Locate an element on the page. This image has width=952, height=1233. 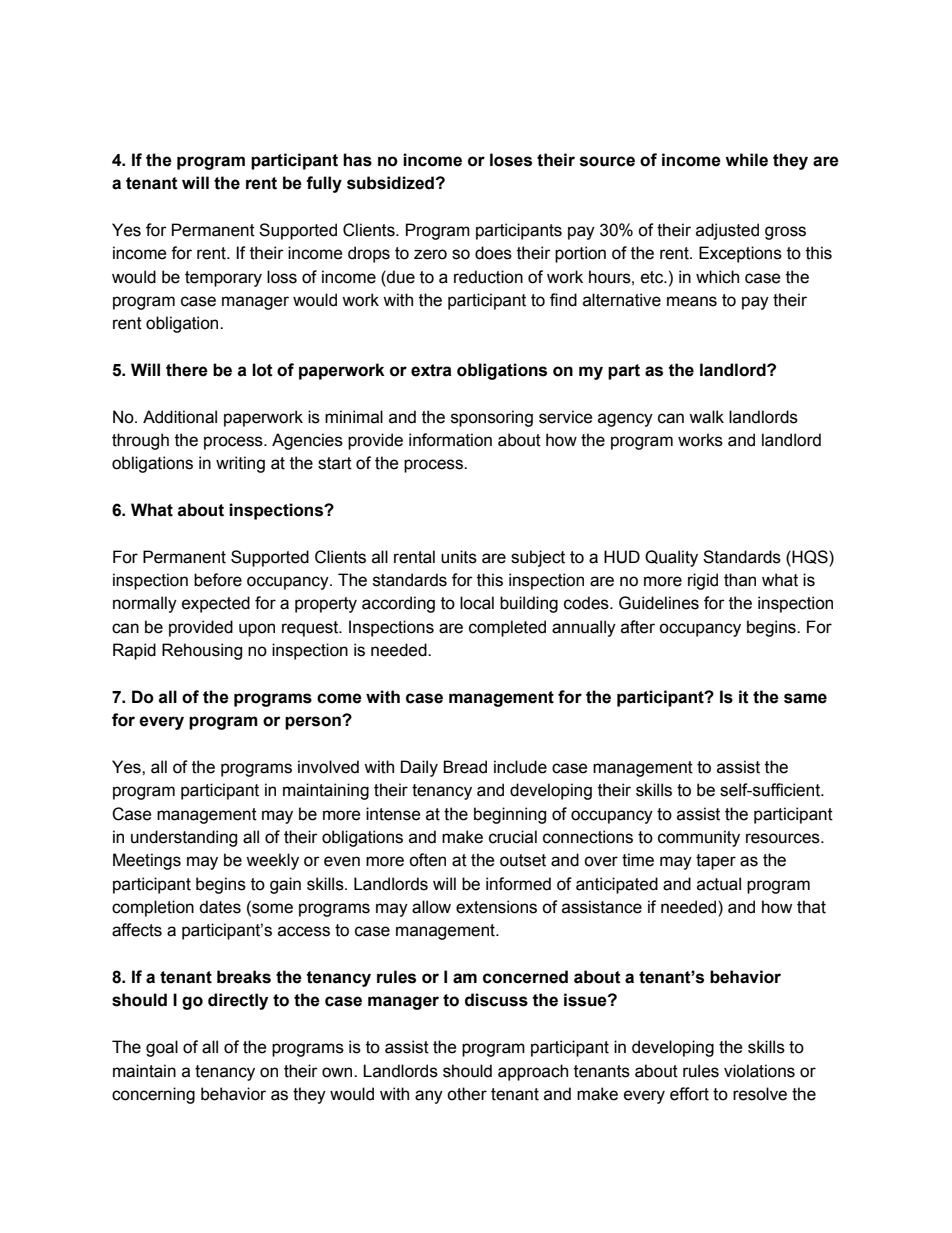
other is located at coordinates (467, 1094).
